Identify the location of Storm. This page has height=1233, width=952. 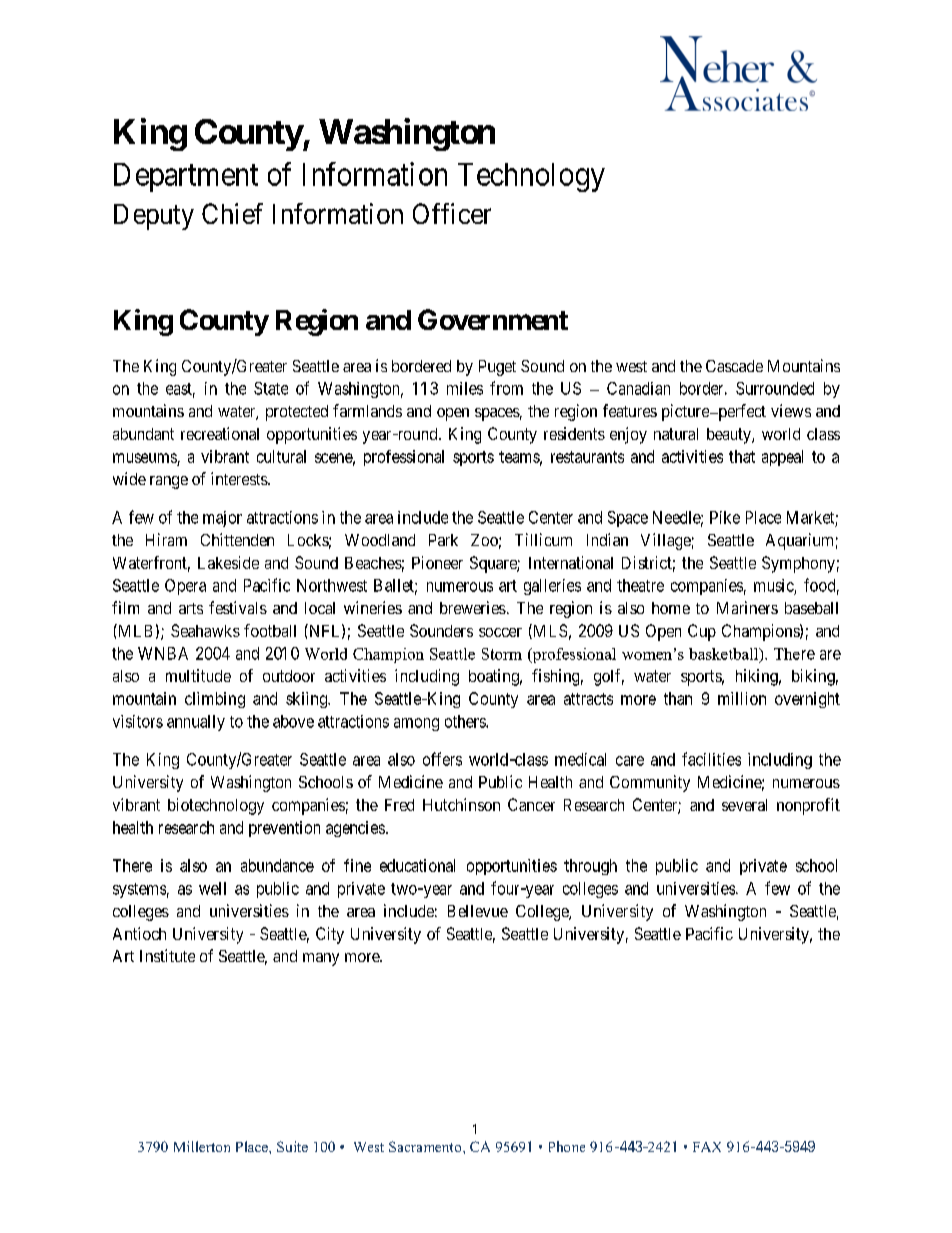
(502, 654).
